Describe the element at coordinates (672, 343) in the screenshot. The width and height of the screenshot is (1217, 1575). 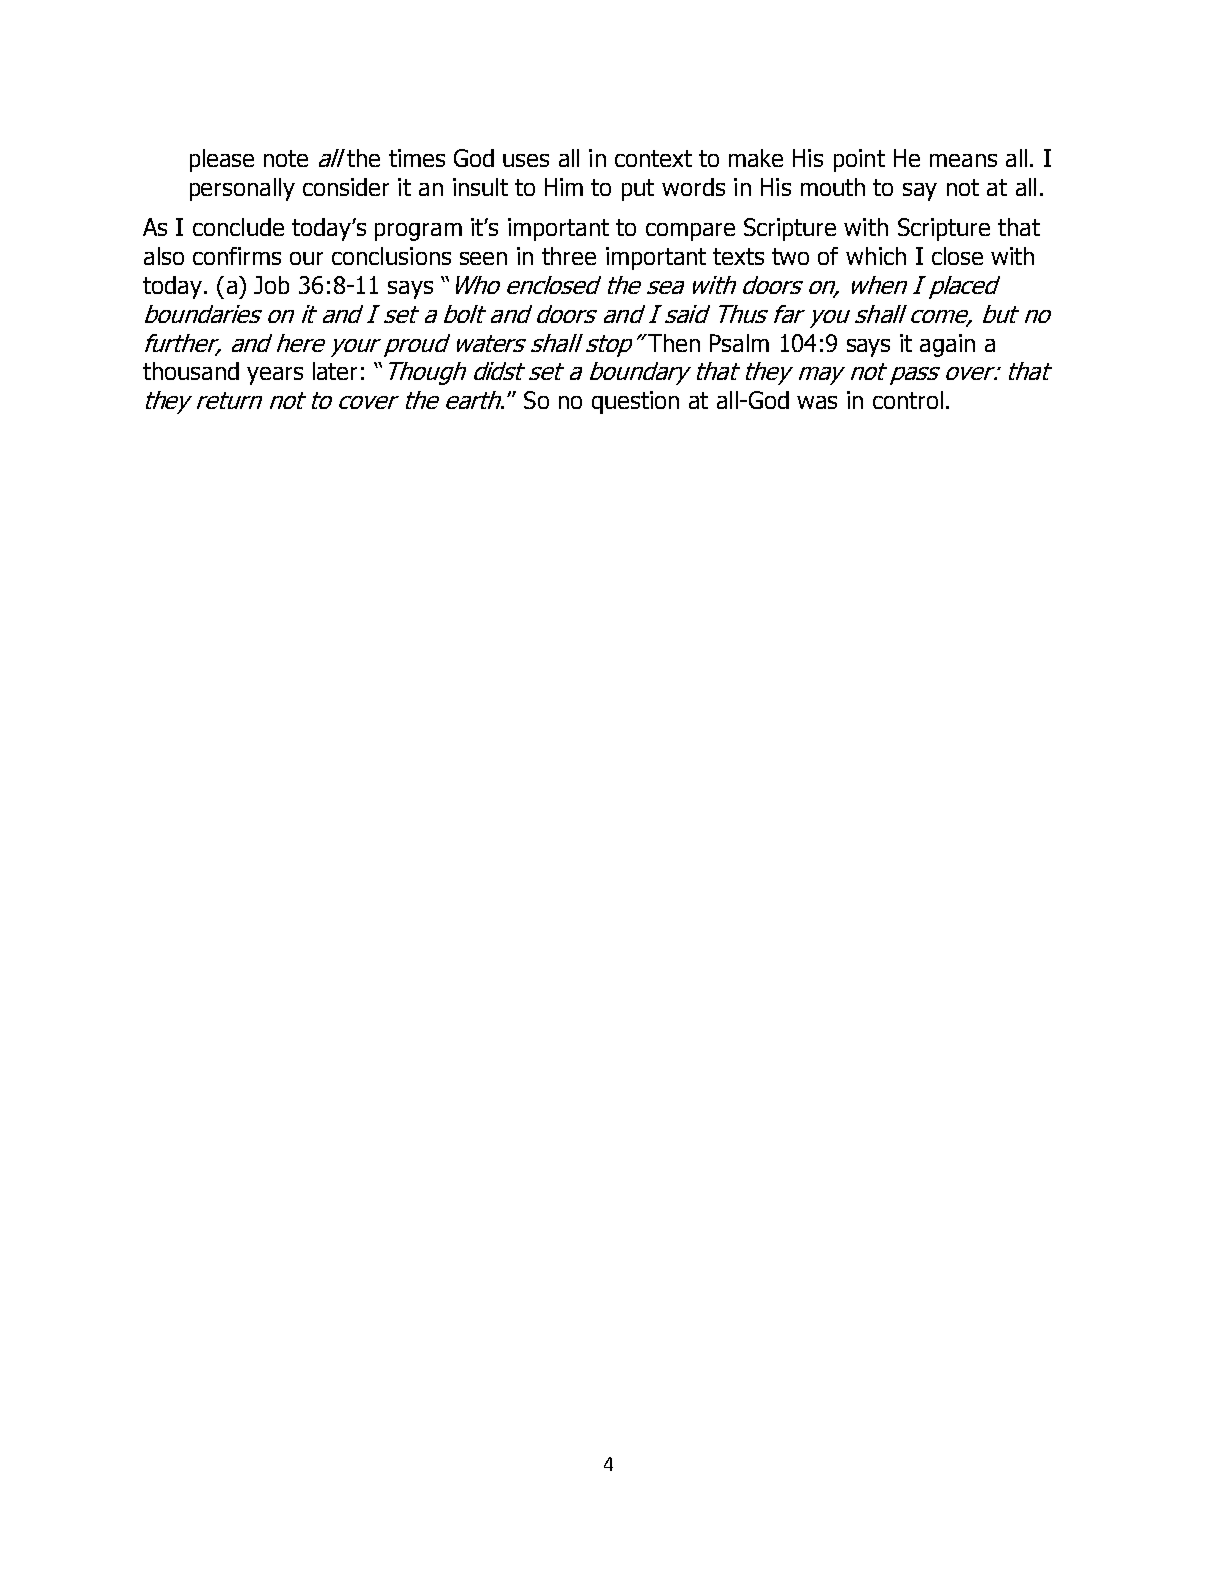
I see `Then` at that location.
